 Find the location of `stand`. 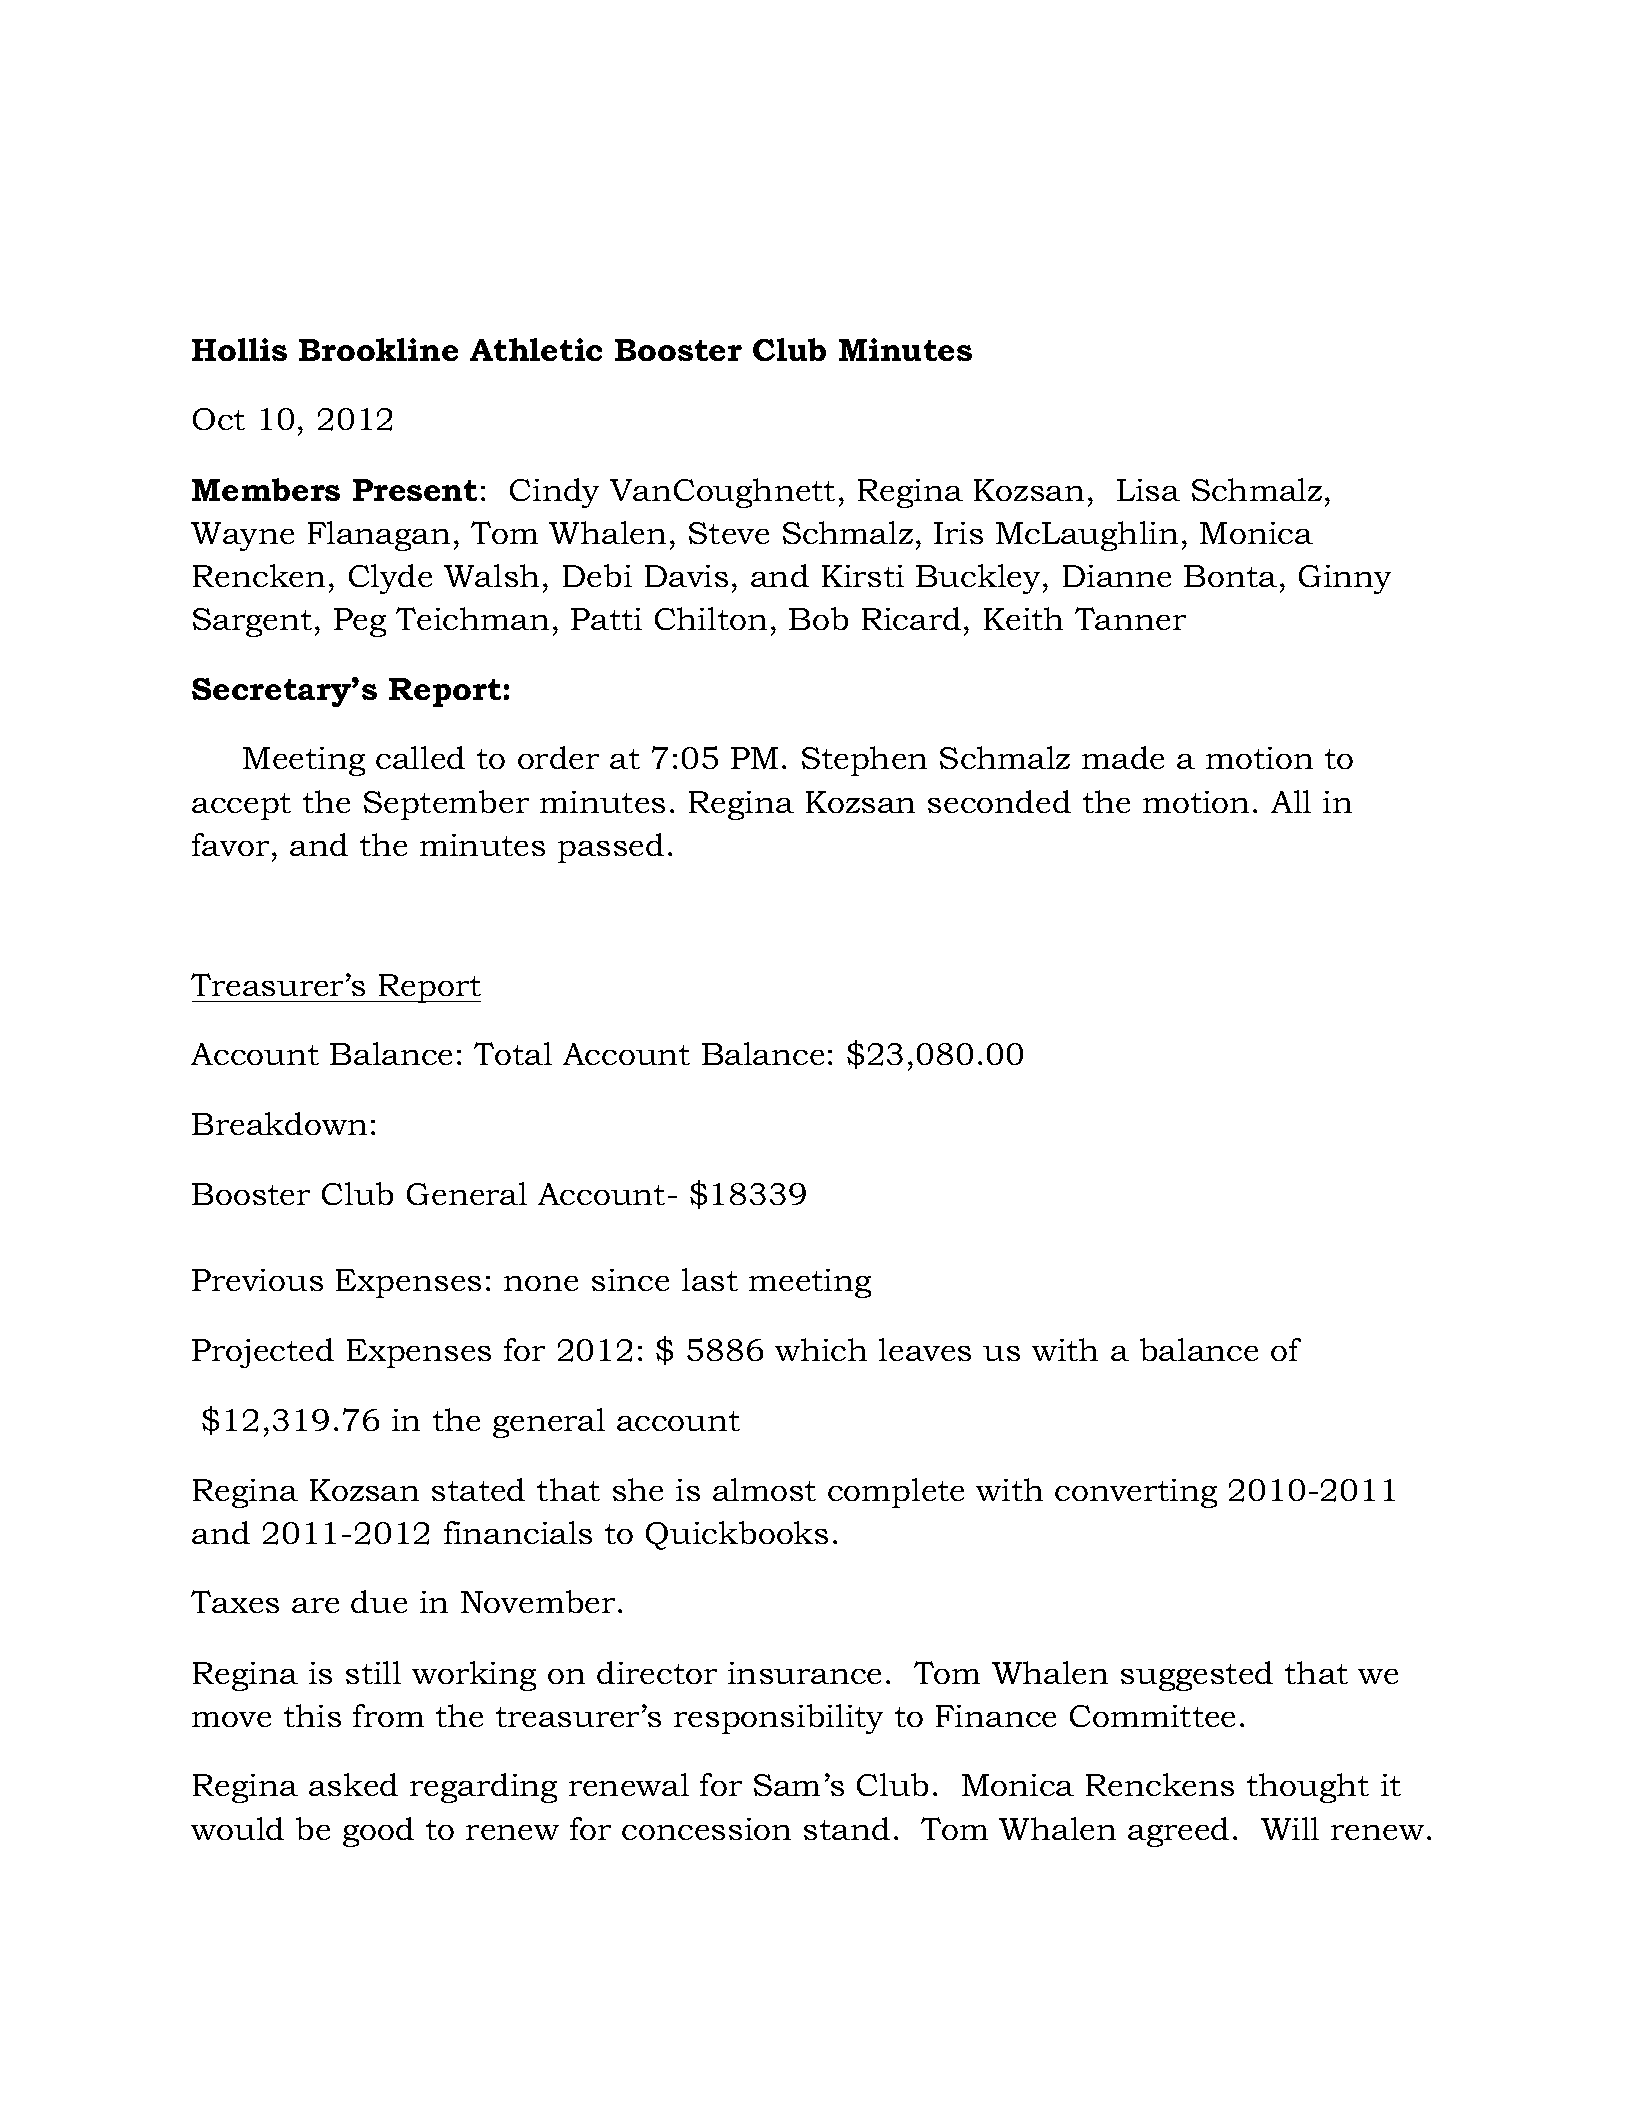

stand is located at coordinates (847, 1828).
